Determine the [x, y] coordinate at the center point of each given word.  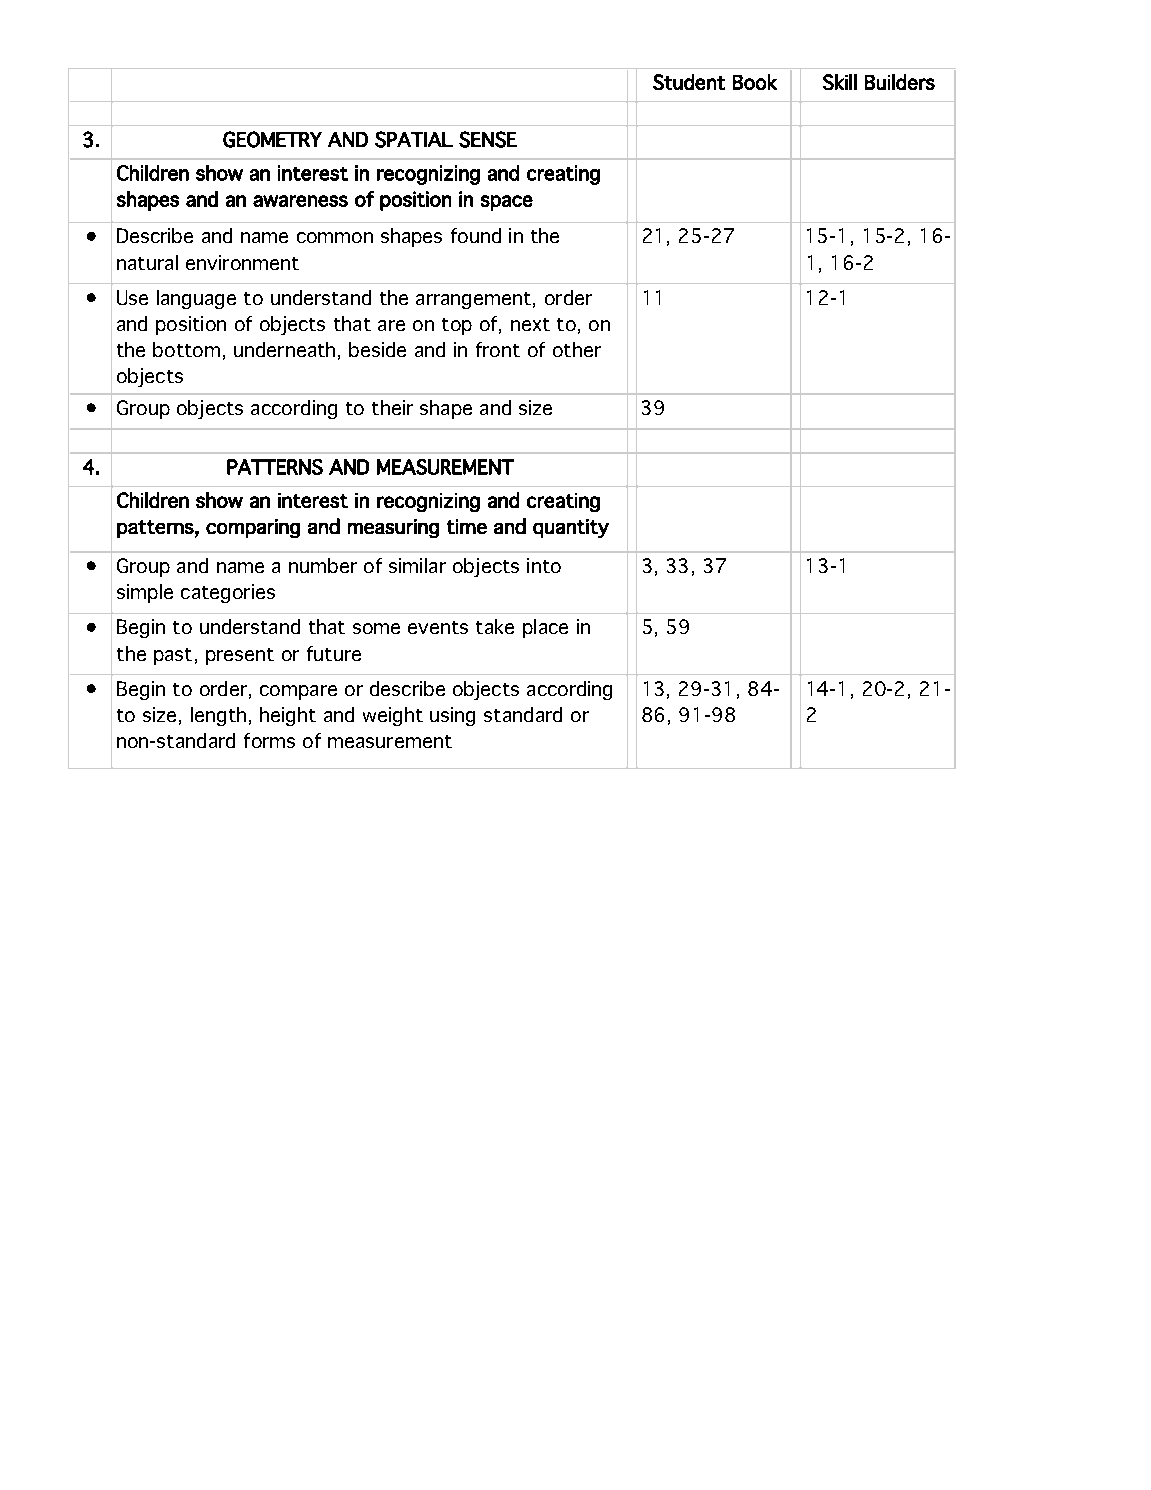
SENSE [488, 139]
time [467, 526]
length [218, 716]
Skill [840, 82]
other [577, 349]
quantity [571, 528]
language [196, 299]
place [545, 628]
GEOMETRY [272, 139]
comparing [253, 528]
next [530, 324]
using [452, 716]
